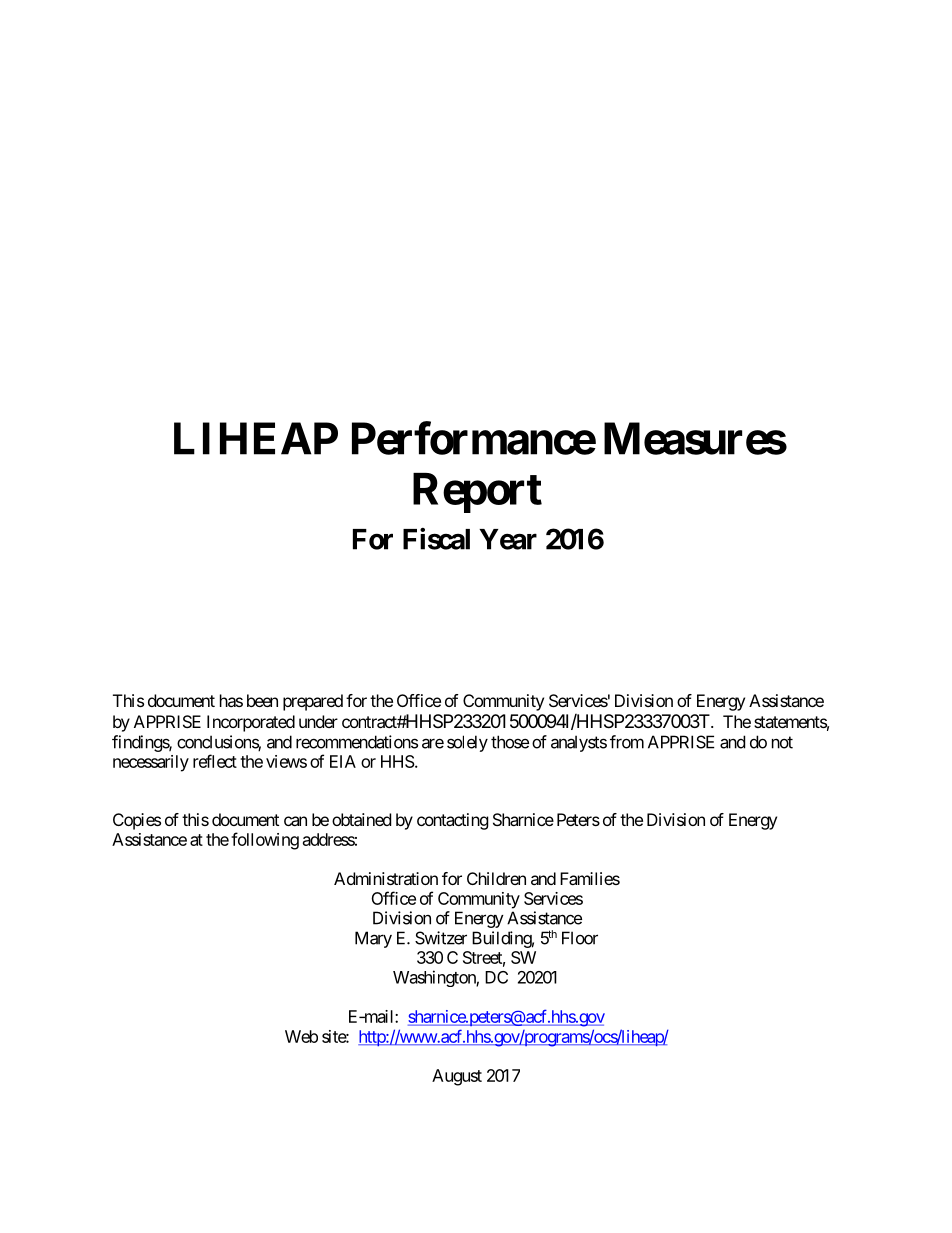 The width and height of the screenshot is (952, 1233). Describe the element at coordinates (477, 493) in the screenshot. I see `Report` at that location.
